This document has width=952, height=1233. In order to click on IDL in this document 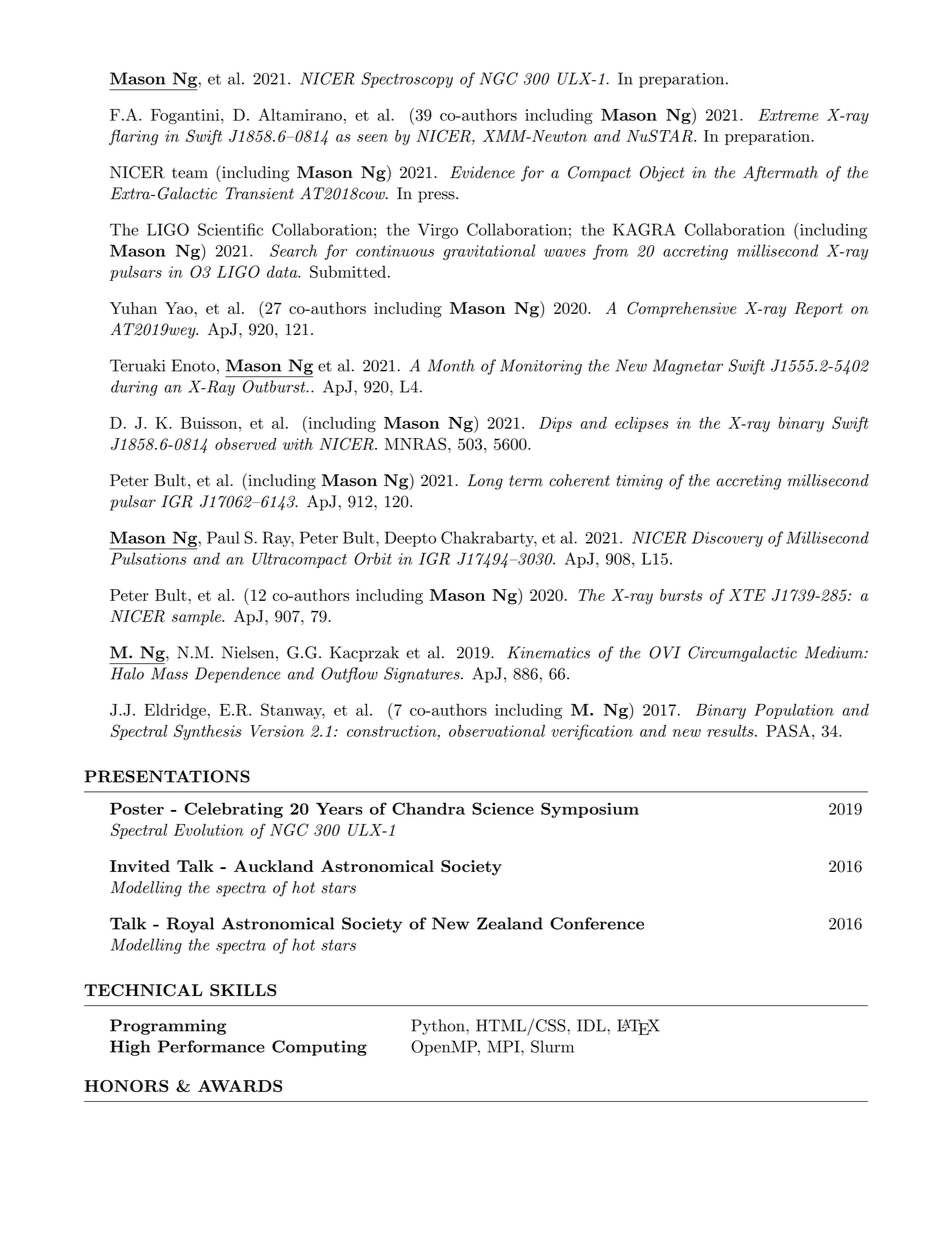, I will do `click(592, 1025)`.
